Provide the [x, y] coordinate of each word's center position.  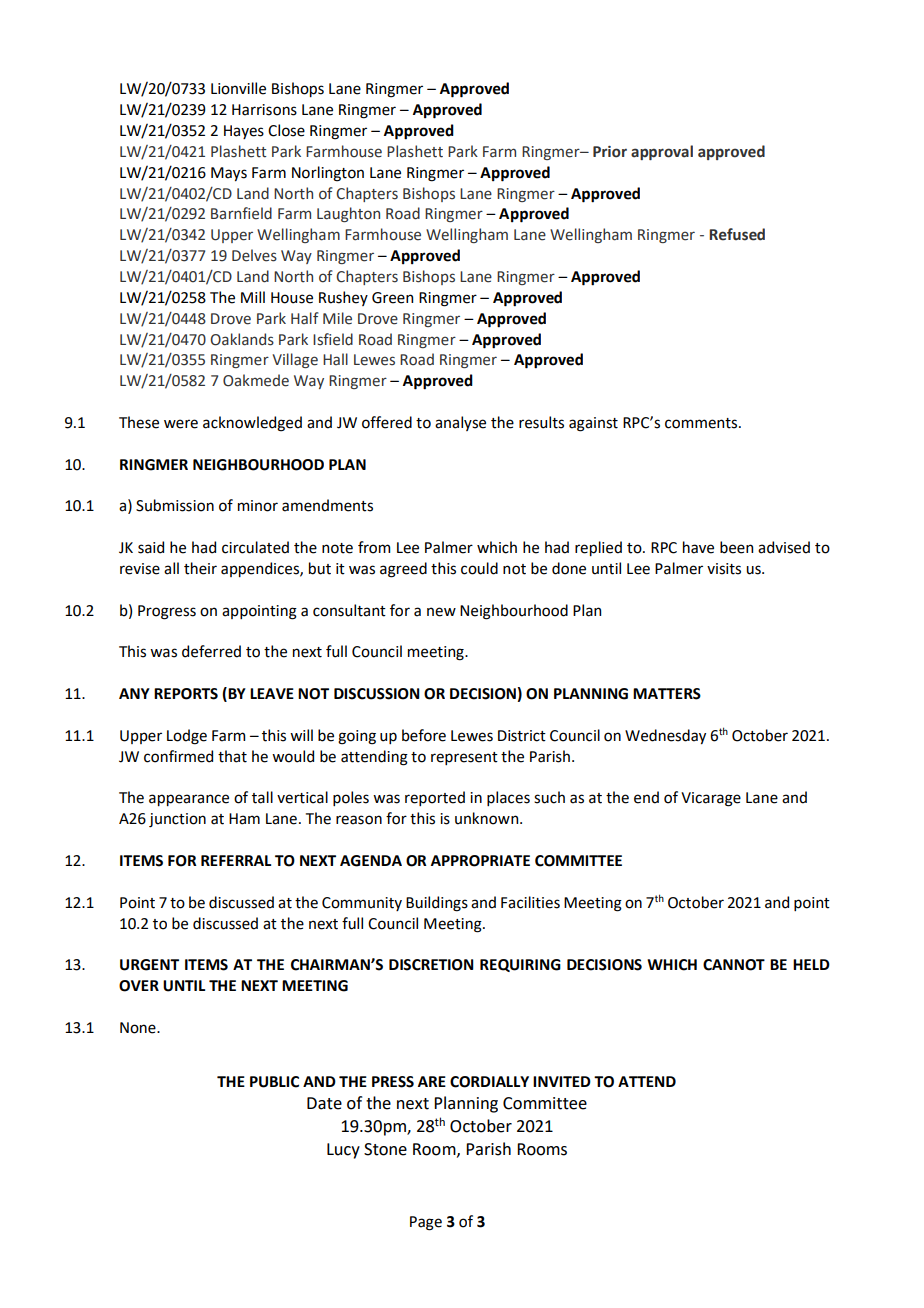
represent [464, 758]
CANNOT [734, 965]
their [200, 568]
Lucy [343, 1151]
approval [662, 152]
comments [702, 423]
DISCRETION [431, 965]
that [232, 756]
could [479, 568]
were [181, 424]
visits [724, 569]
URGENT [149, 965]
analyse [460, 423]
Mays [229, 174]
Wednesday [665, 736]
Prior [610, 152]
